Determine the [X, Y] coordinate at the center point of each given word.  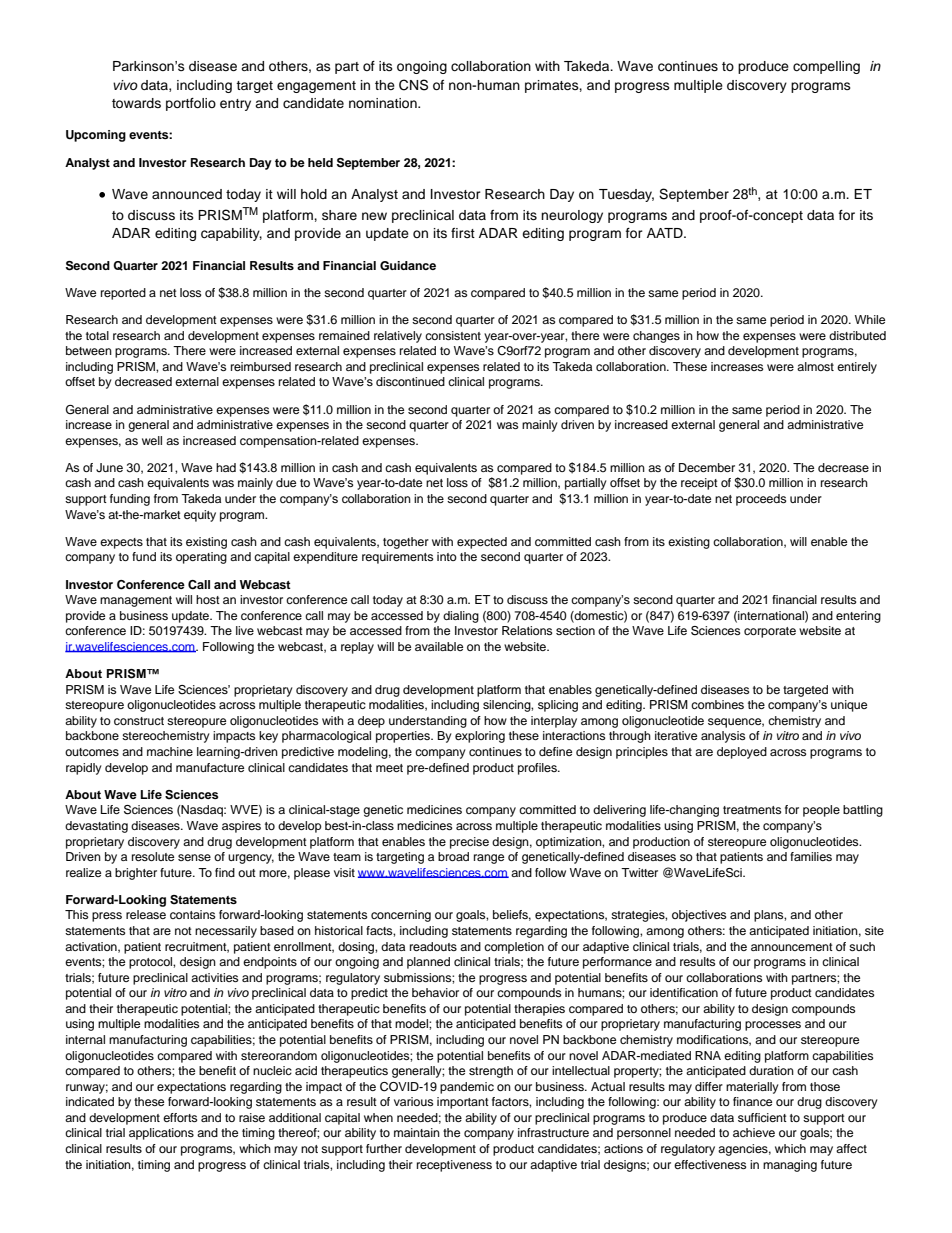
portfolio [191, 104]
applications [161, 1134]
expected [482, 543]
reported [123, 294]
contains [192, 914]
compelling [826, 67]
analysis [723, 737]
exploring [480, 737]
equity [200, 516]
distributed [857, 335]
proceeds [761, 500]
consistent [453, 335]
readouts [433, 946]
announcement [792, 947]
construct [139, 721]
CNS [413, 85]
